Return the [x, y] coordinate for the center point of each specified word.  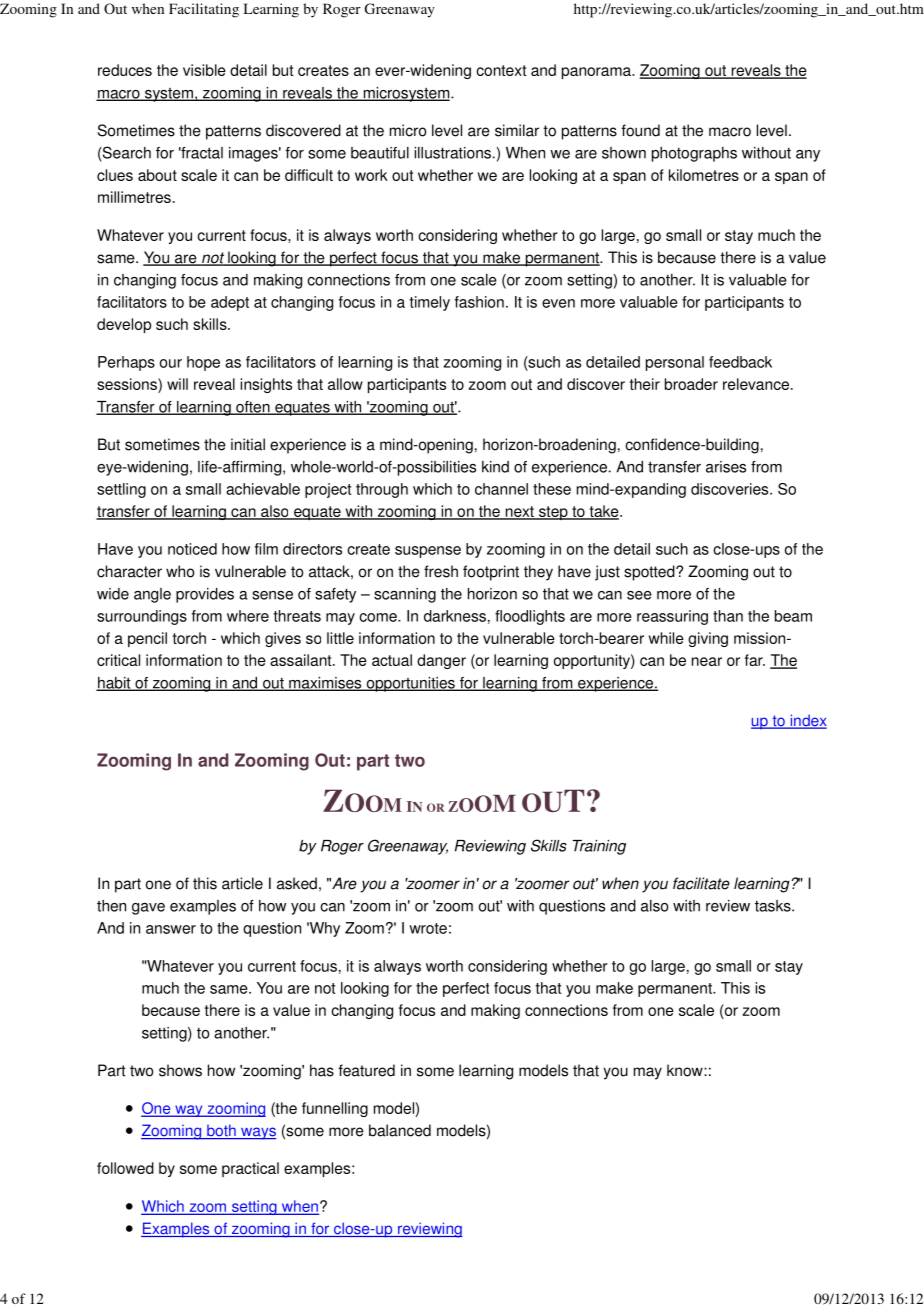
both [221, 1131]
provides [205, 595]
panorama [597, 73]
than [728, 616]
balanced [400, 1130]
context [501, 70]
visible [204, 70]
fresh [441, 571]
